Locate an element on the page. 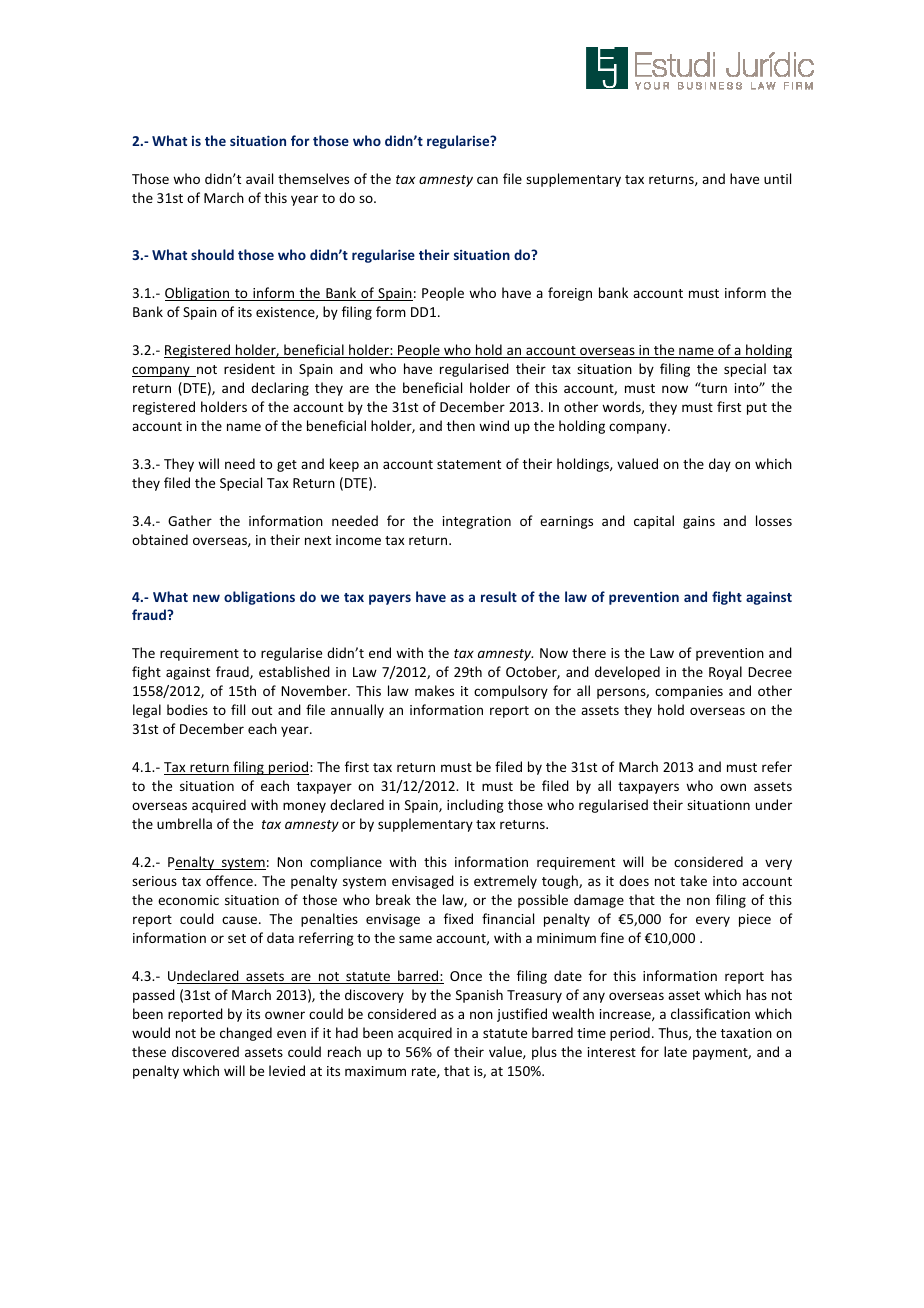 Image resolution: width=924 pixels, height=1308 pixels. statement is located at coordinates (469, 464).
